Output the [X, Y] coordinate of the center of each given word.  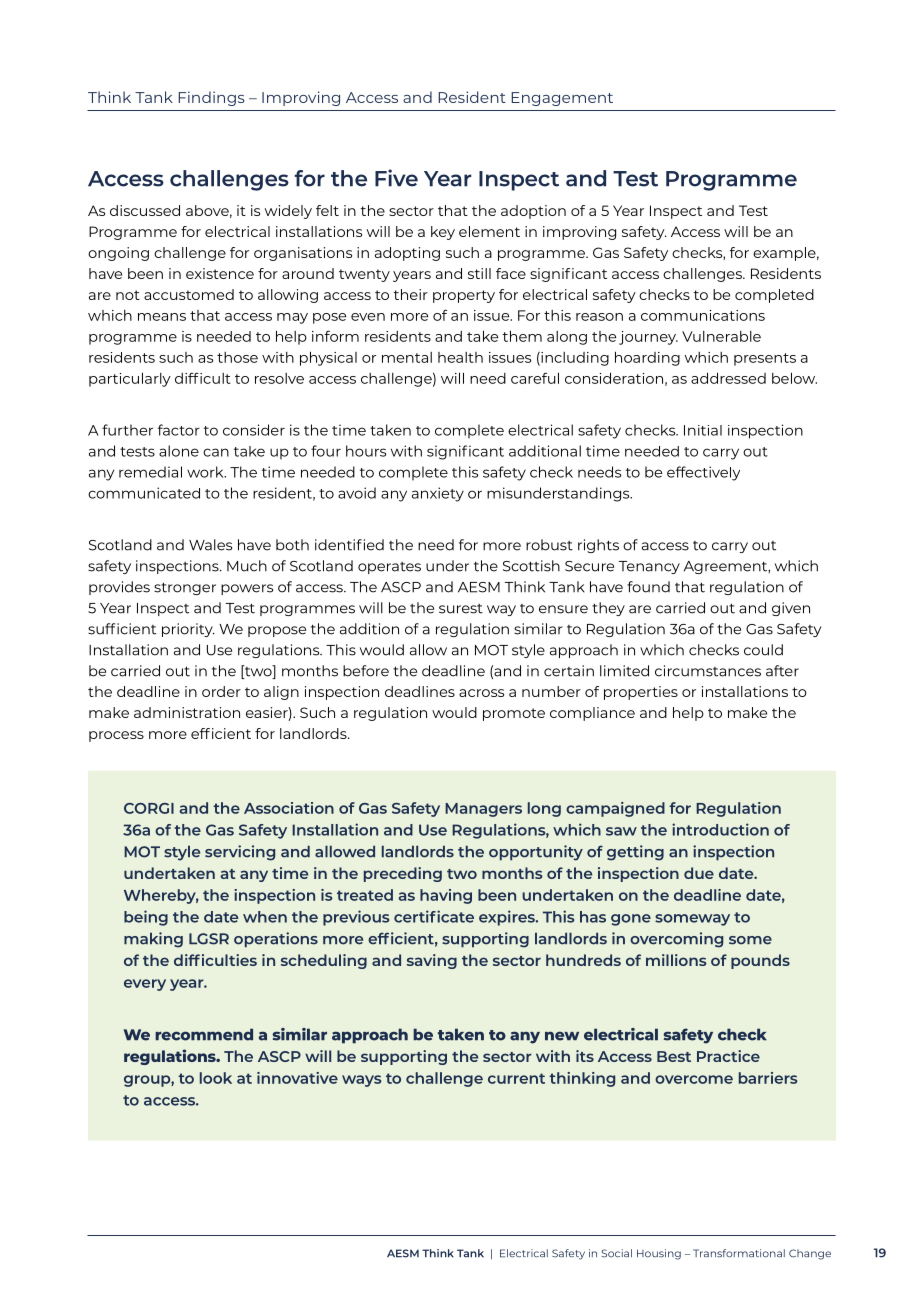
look [216, 1078]
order [221, 691]
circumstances [708, 671]
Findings [212, 98]
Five [396, 178]
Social [616, 1253]
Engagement [562, 99]
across [481, 693]
